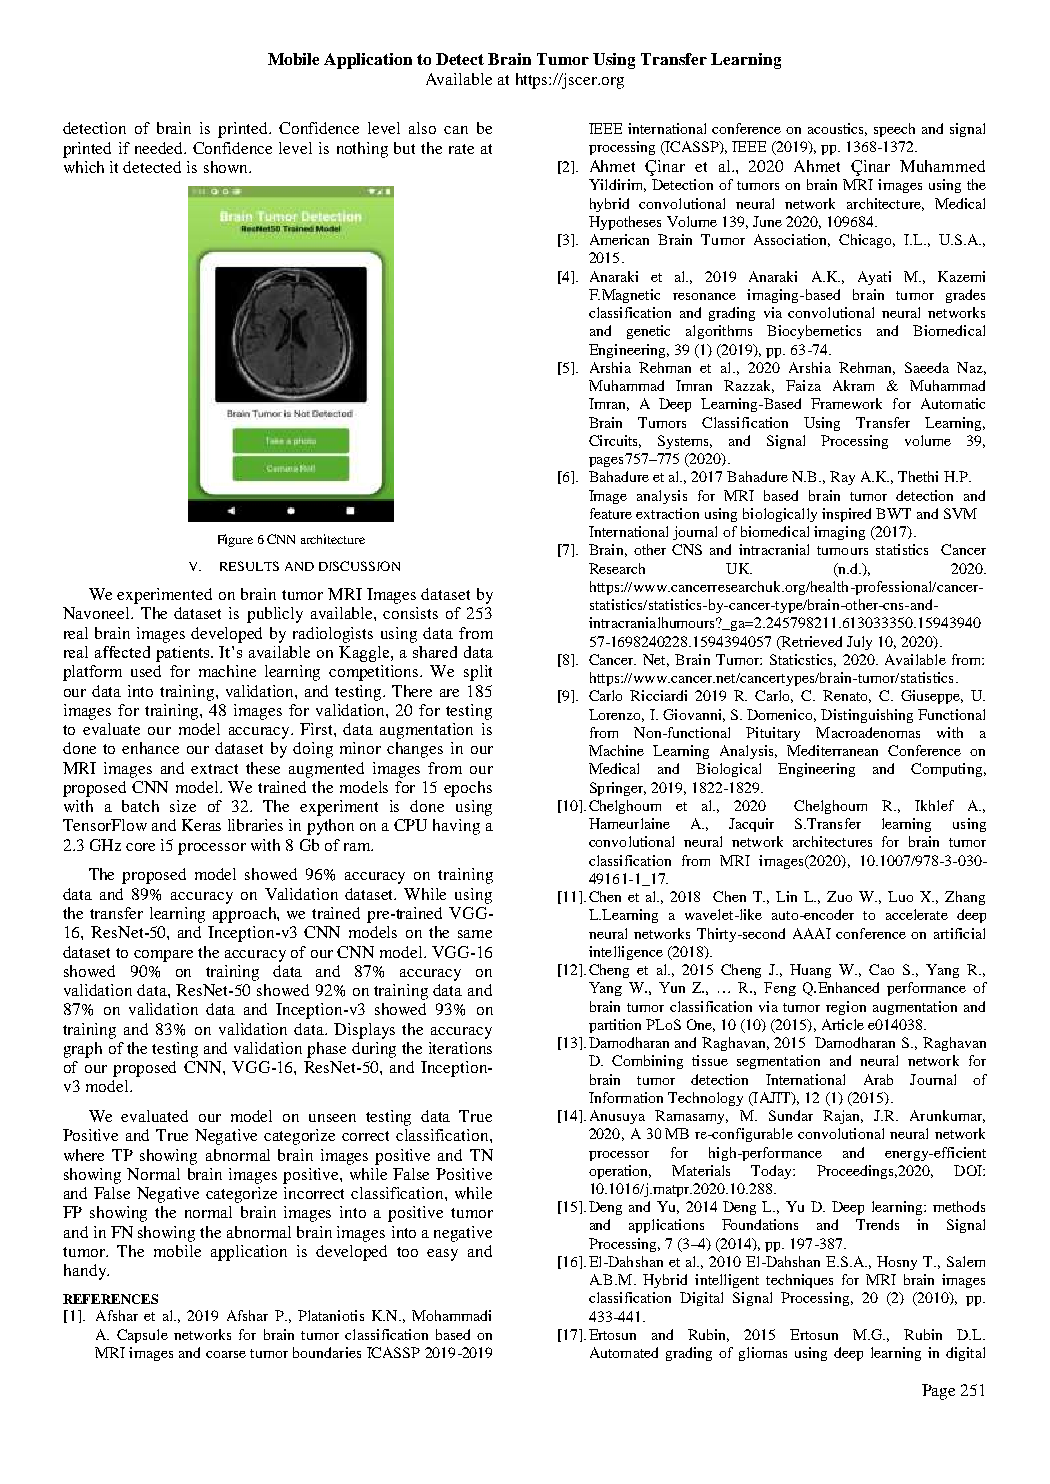  Describe the element at coordinates (799, 1281) in the page. I see `techniques` at that location.
